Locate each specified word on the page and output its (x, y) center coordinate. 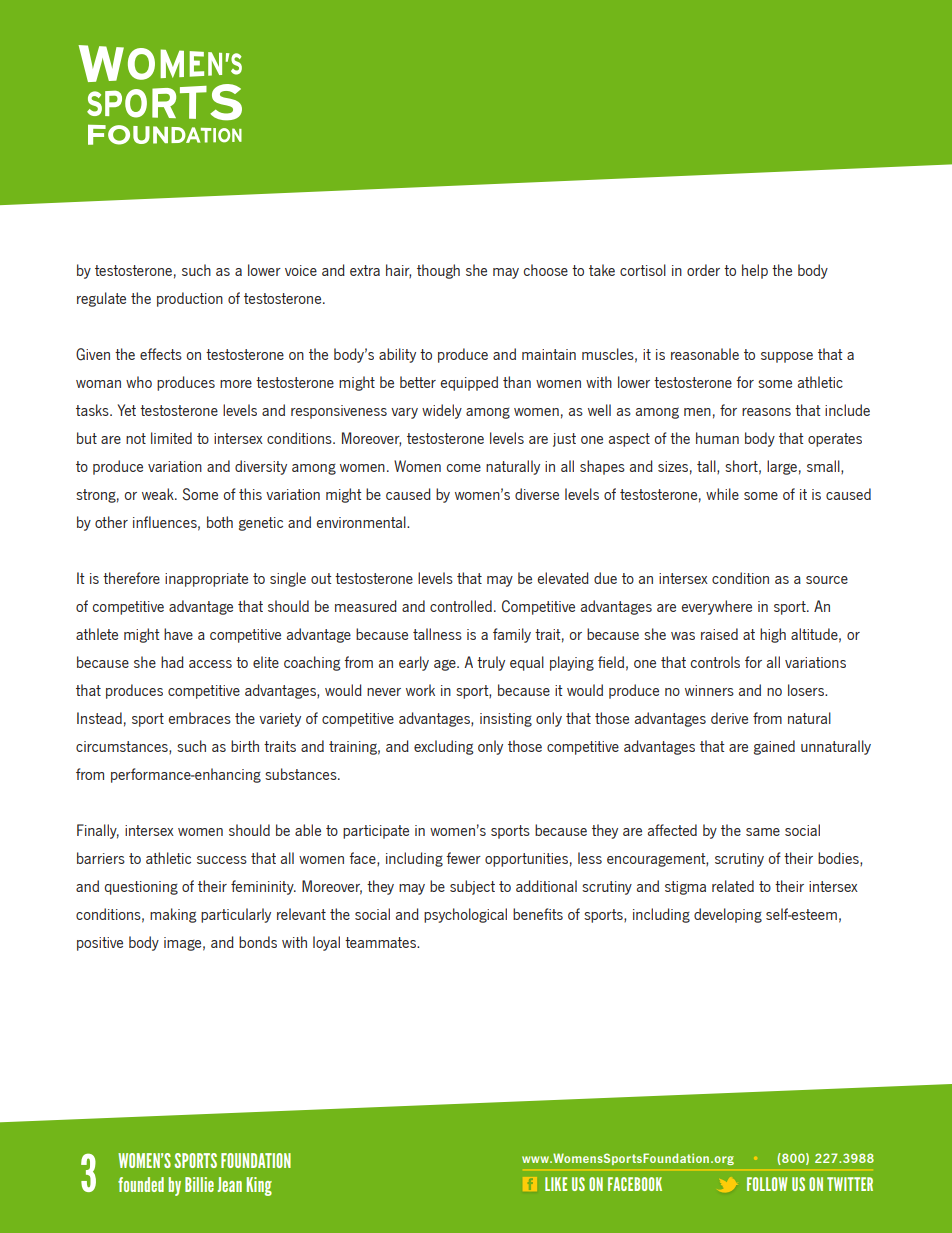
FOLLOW (767, 1184)
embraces (200, 718)
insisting (506, 720)
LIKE (556, 1184)
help (755, 271)
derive (729, 718)
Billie (199, 1184)
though (438, 271)
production (190, 299)
